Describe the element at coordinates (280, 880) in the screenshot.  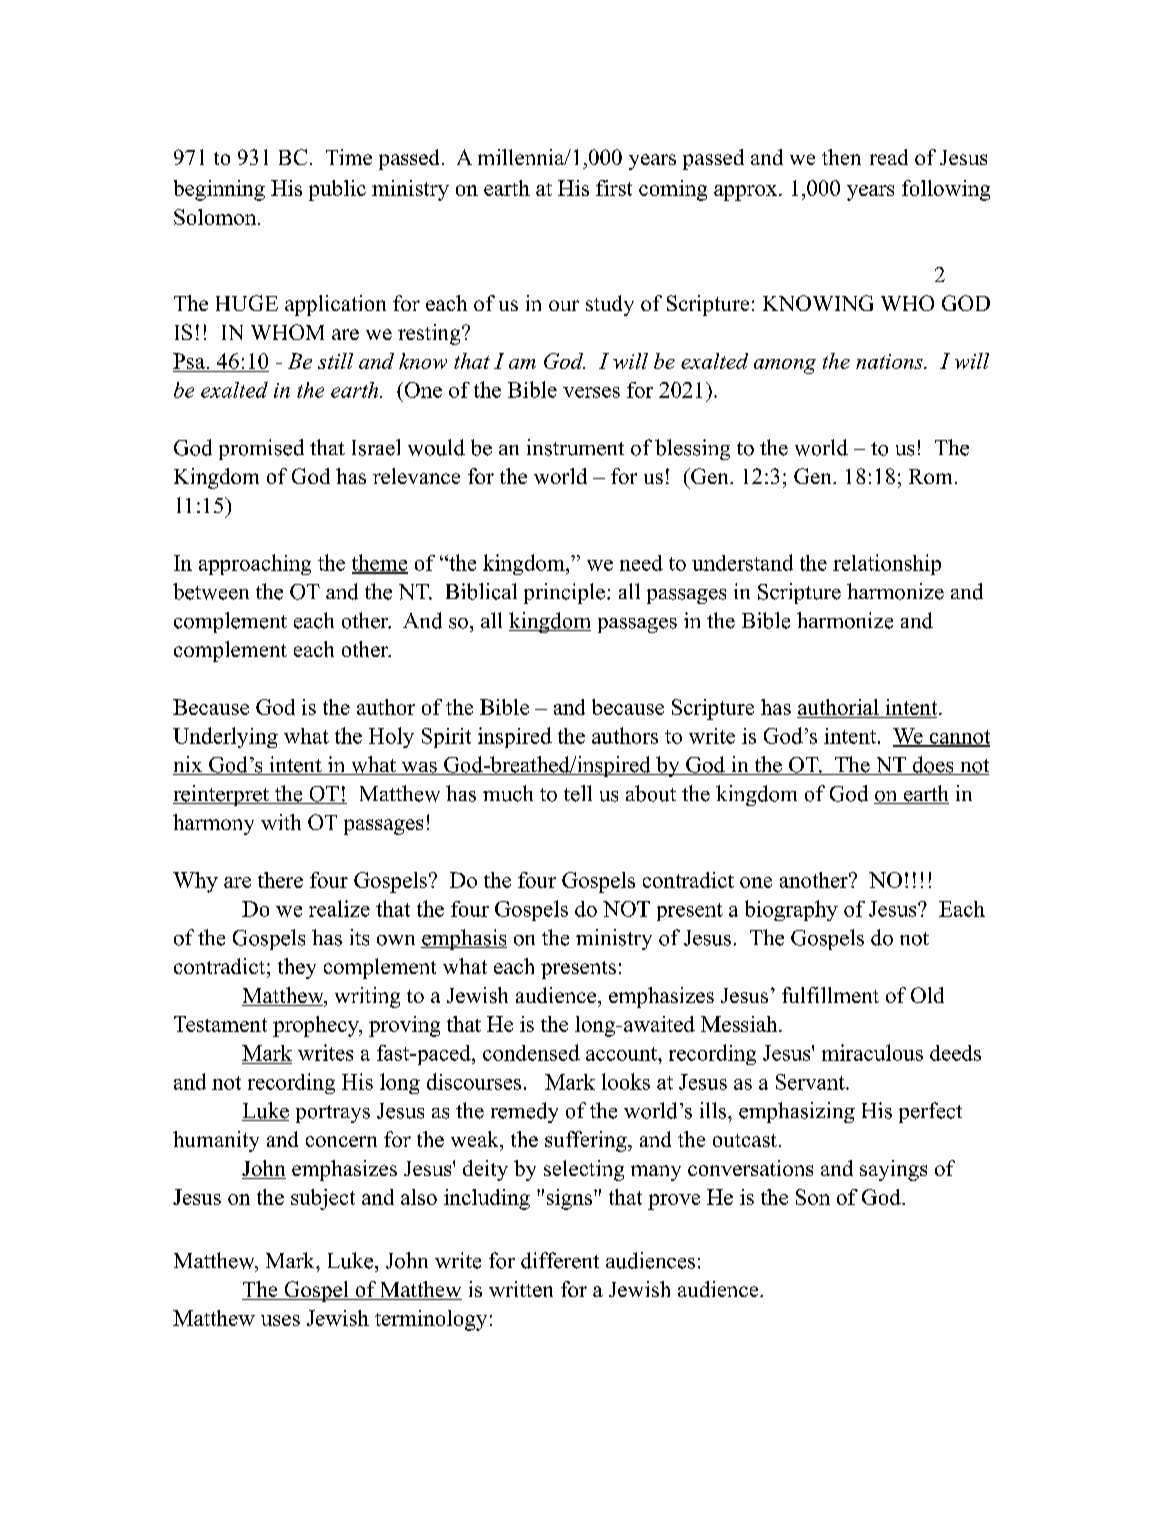
I see `there` at that location.
